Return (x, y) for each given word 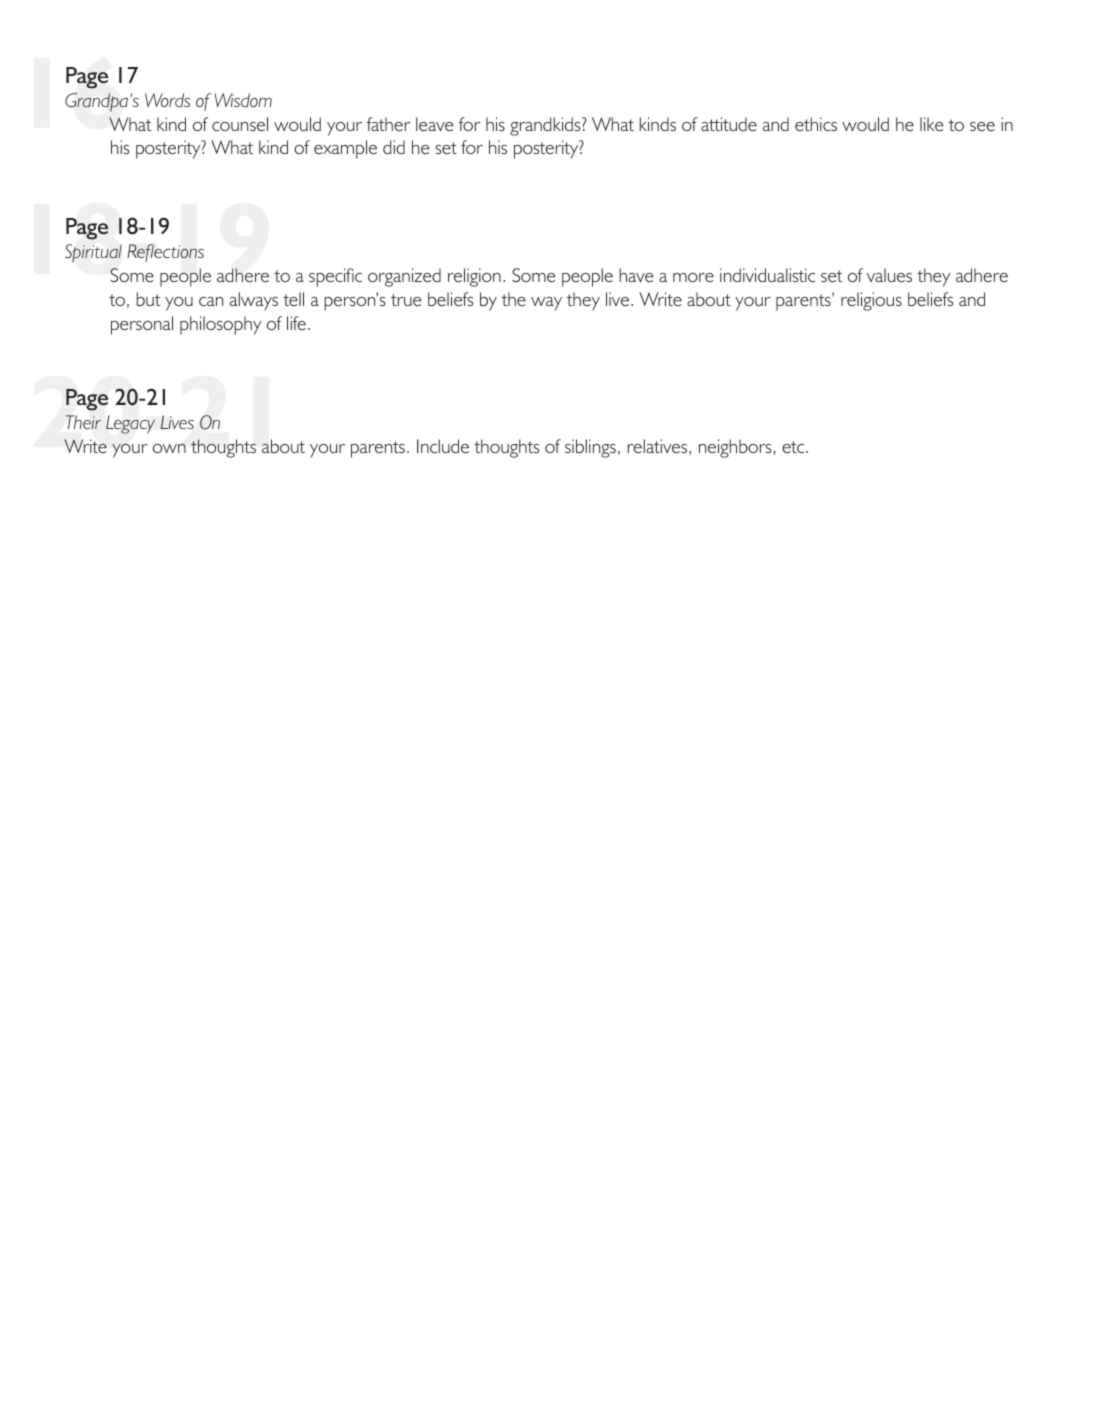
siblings (590, 448)
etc (794, 447)
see (982, 126)
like (931, 124)
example (345, 149)
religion (474, 277)
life (296, 323)
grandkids (546, 126)
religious (871, 301)
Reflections (165, 253)
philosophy (220, 325)
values (889, 275)
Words (167, 100)
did (394, 147)
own (169, 448)
